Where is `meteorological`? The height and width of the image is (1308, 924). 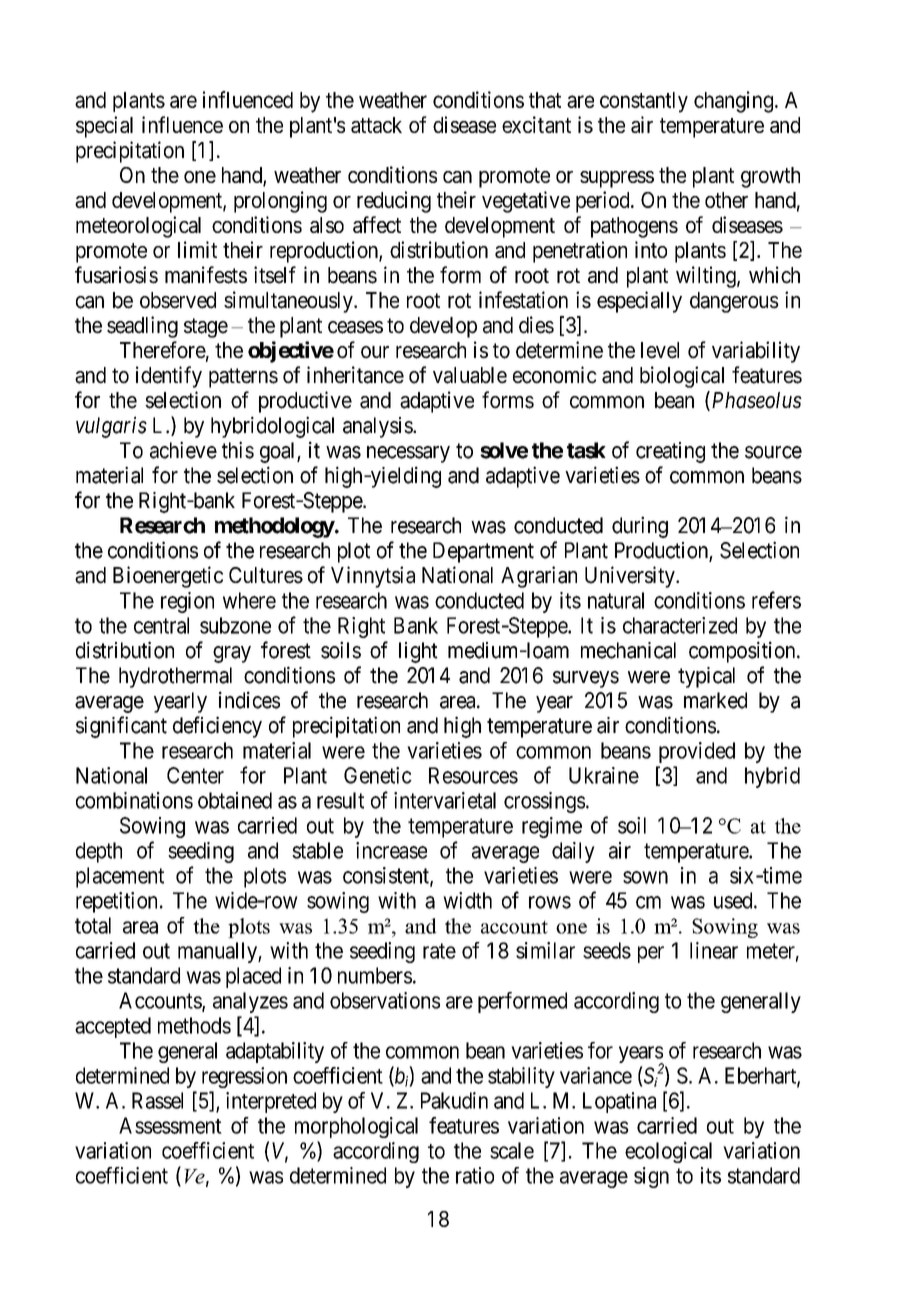 meteorological is located at coordinates (138, 227).
